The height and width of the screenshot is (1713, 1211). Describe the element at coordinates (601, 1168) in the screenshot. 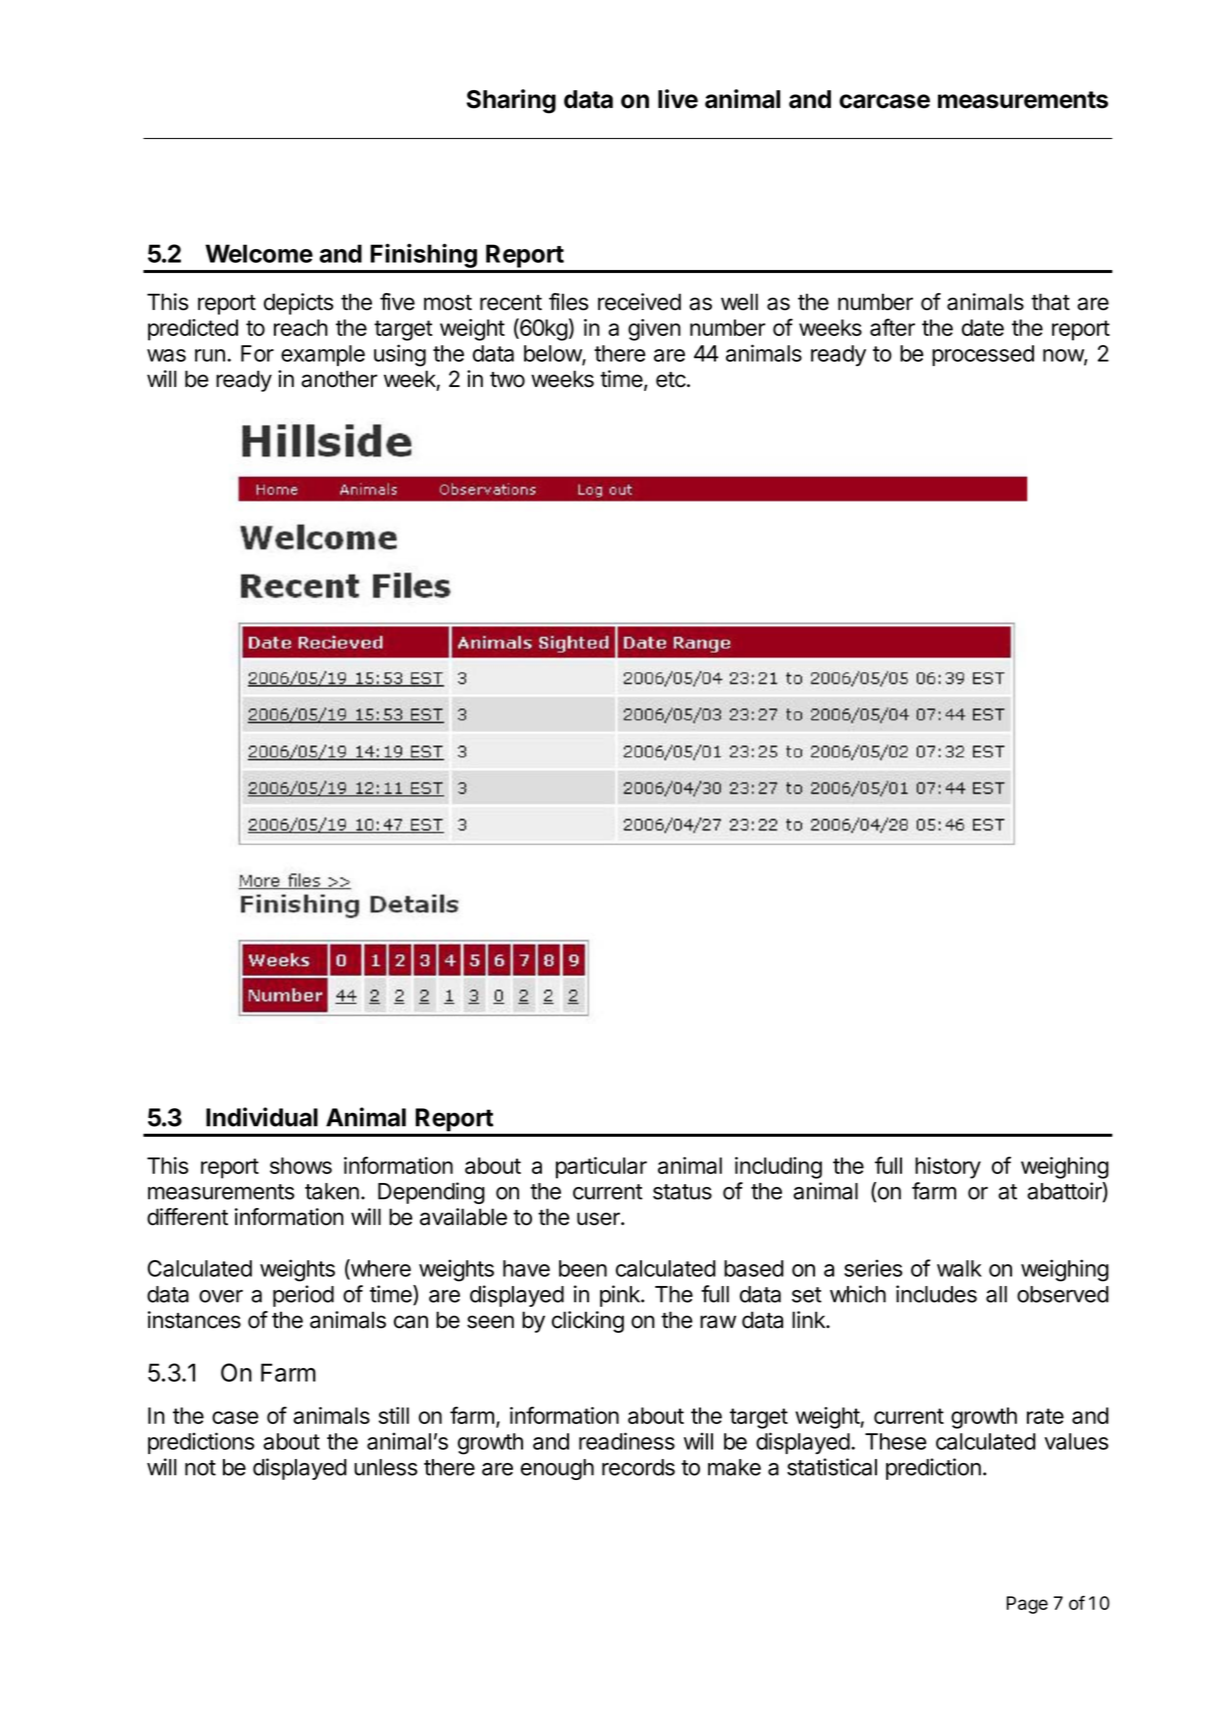

I see `particular` at that location.
